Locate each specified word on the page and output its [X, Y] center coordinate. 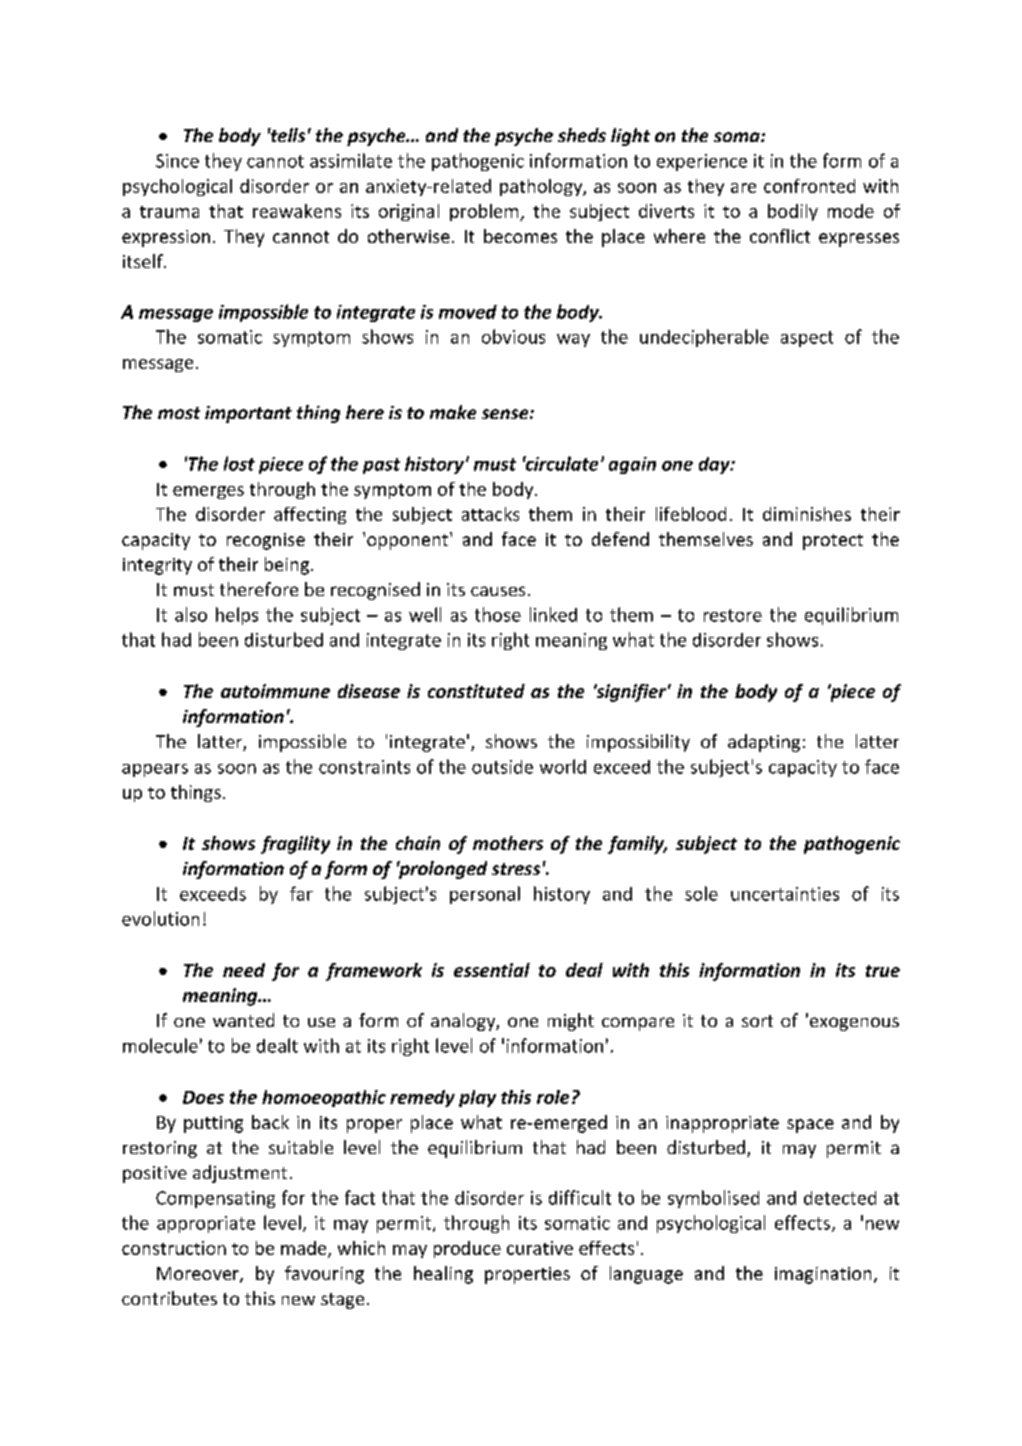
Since [177, 161]
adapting [764, 743]
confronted [809, 186]
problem [485, 212]
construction [174, 1248]
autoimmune [275, 691]
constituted [476, 691]
